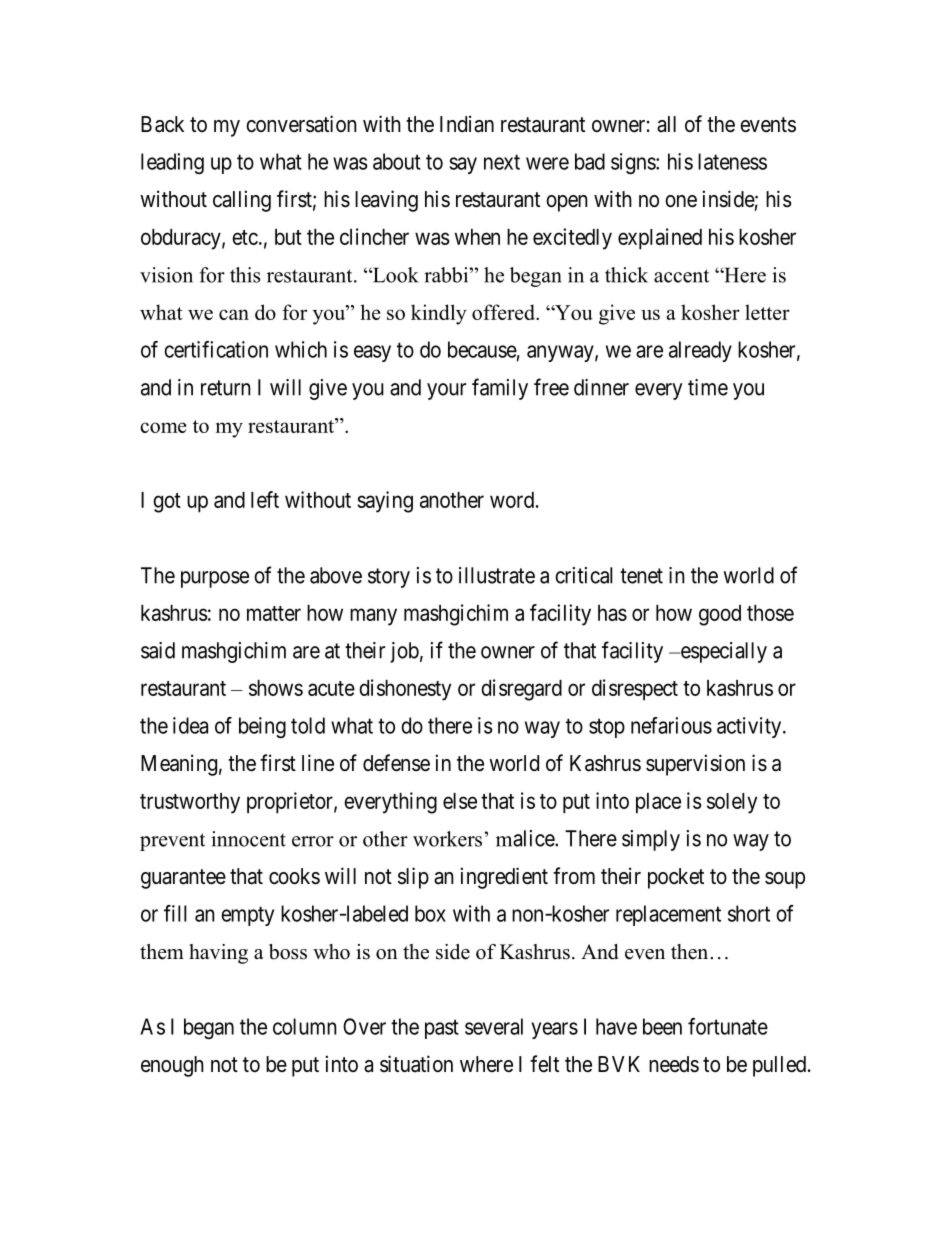 The height and width of the screenshot is (1233, 952). Describe the element at coordinates (512, 500) in the screenshot. I see `word` at that location.
